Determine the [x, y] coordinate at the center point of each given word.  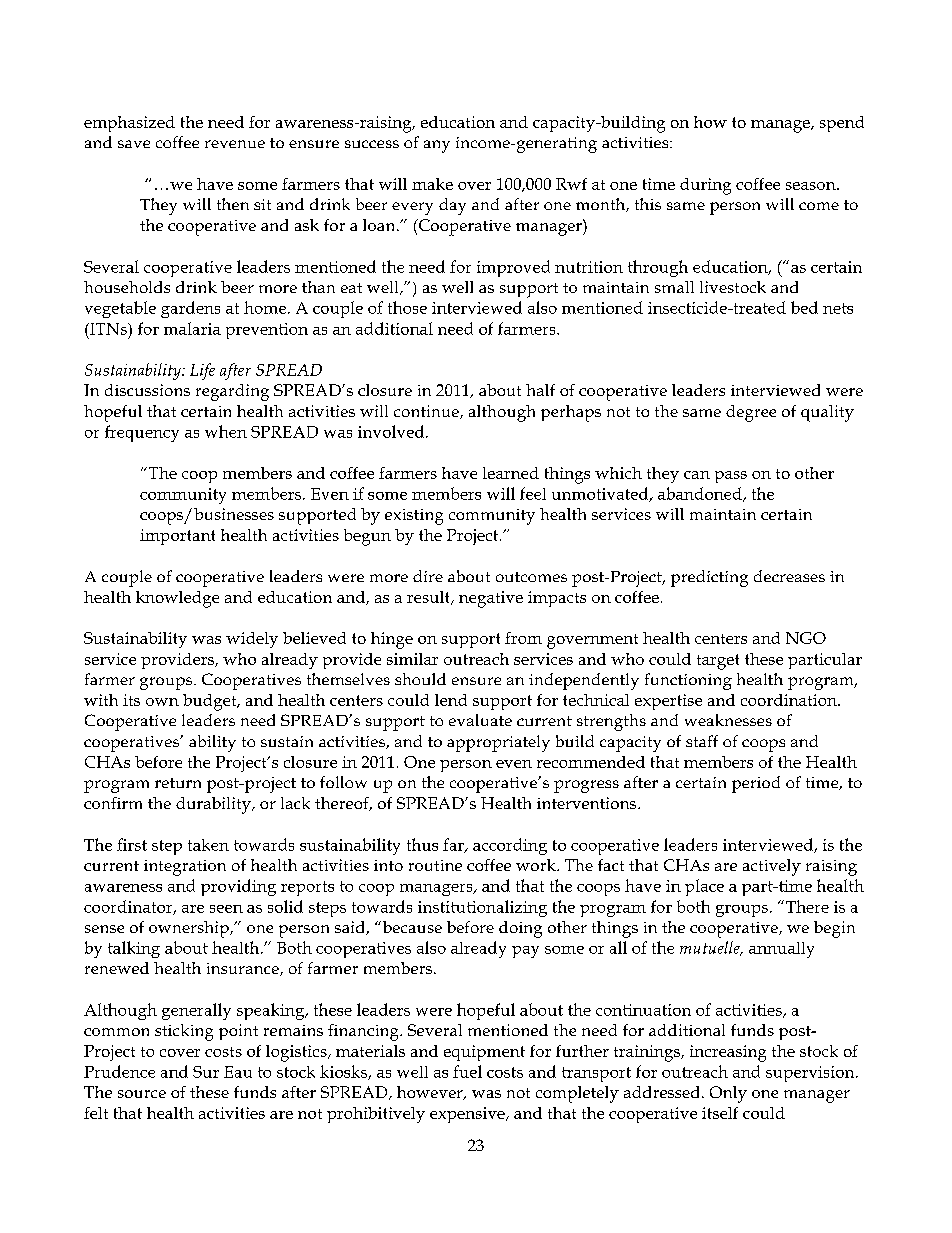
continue [427, 412]
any [437, 146]
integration [185, 868]
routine [435, 865]
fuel [467, 1071]
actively [772, 867]
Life [202, 371]
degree [751, 413]
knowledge [177, 599]
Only [728, 1094]
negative [491, 599]
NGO [806, 638]
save [134, 144]
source [142, 1094]
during [705, 186]
